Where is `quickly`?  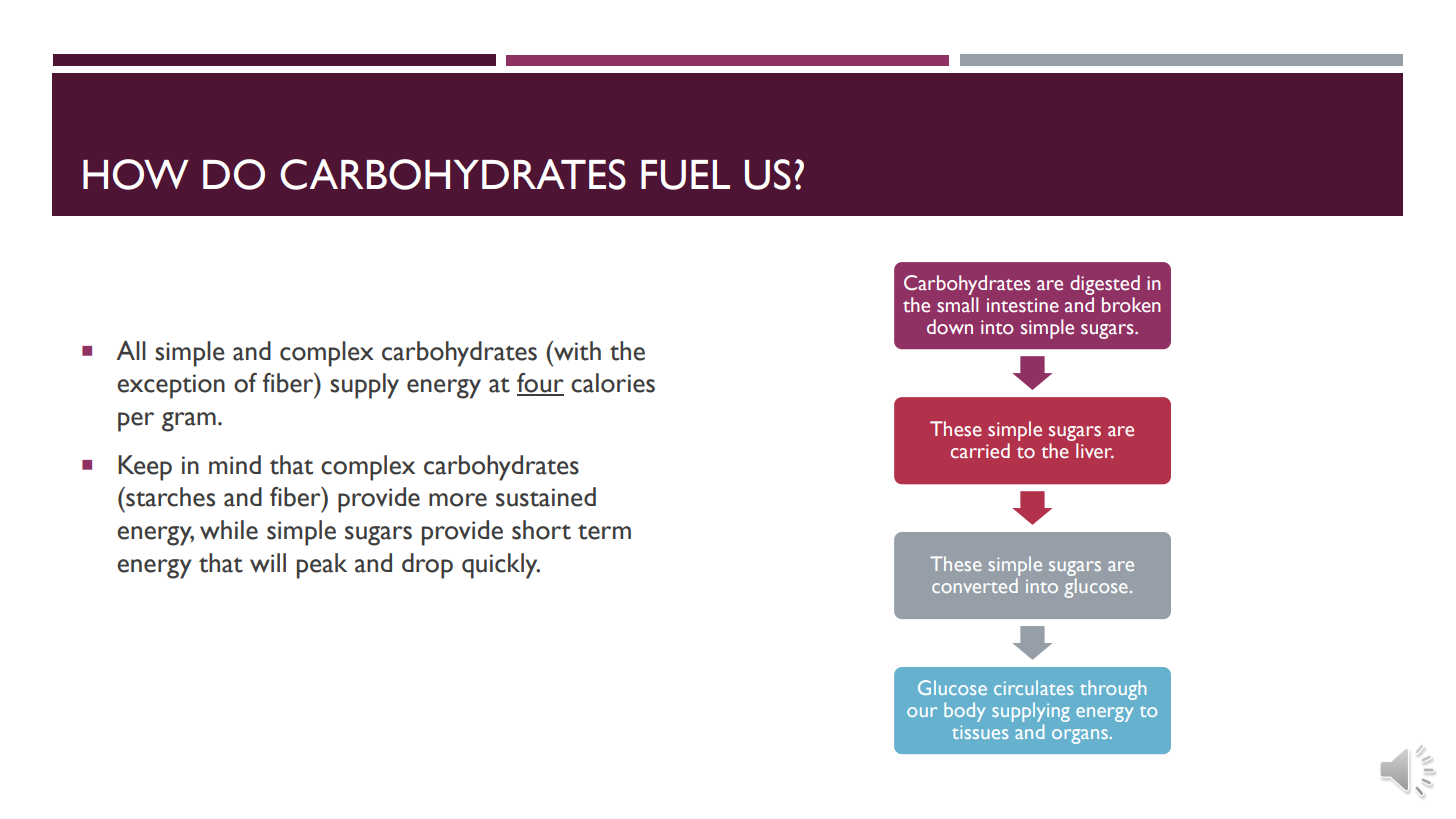
quickly is located at coordinates (501, 566).
